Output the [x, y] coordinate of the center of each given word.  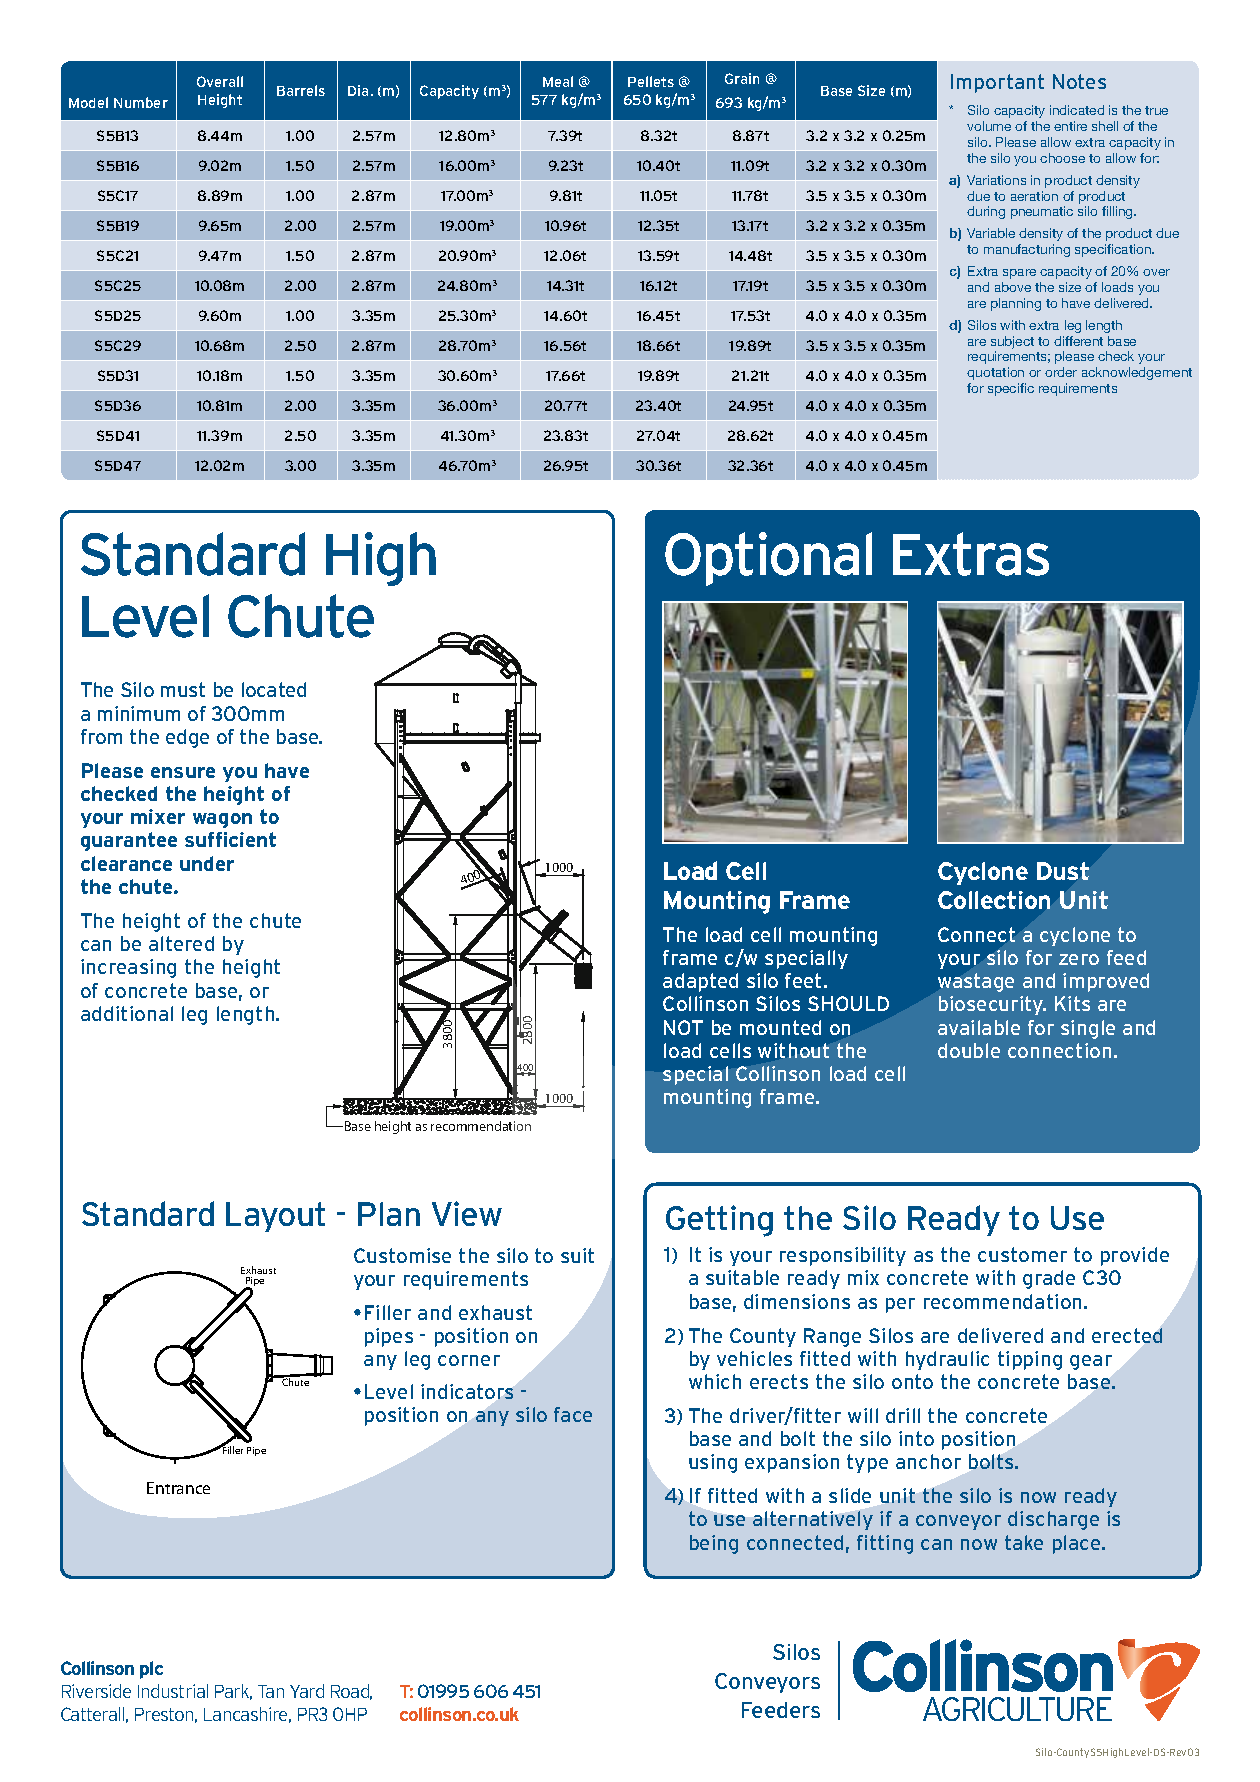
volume [989, 126]
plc [151, 1670]
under [207, 863]
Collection [994, 900]
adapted [700, 982]
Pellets [651, 81]
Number [141, 102]
